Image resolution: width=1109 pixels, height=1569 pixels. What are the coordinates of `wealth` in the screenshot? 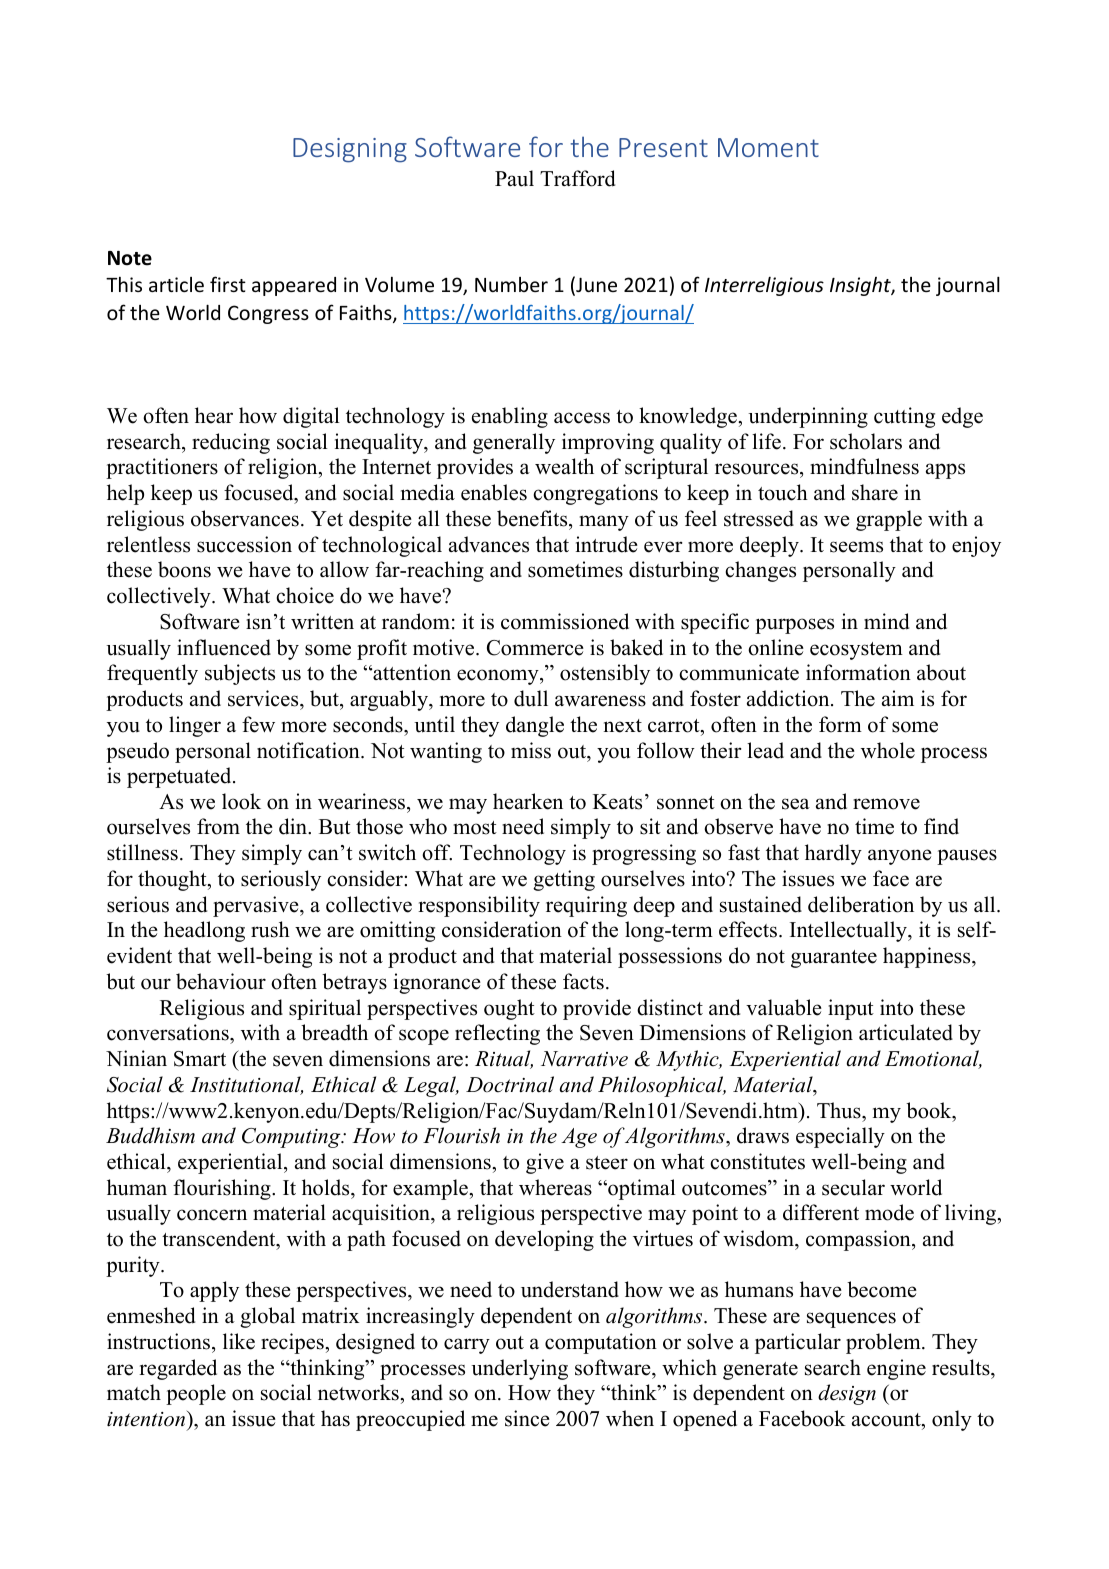 It's located at (564, 466).
